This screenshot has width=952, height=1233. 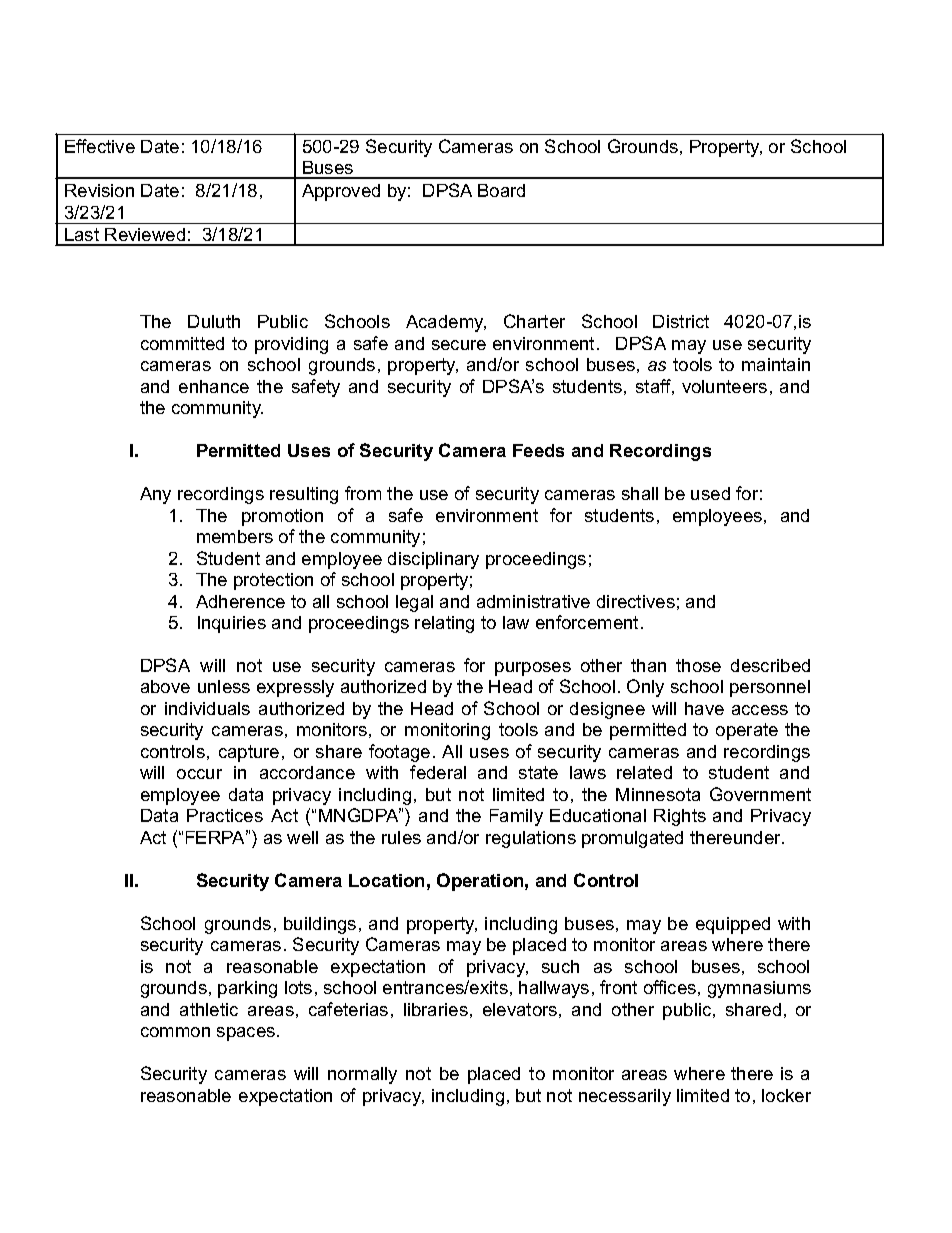 I want to click on occur, so click(x=199, y=774).
